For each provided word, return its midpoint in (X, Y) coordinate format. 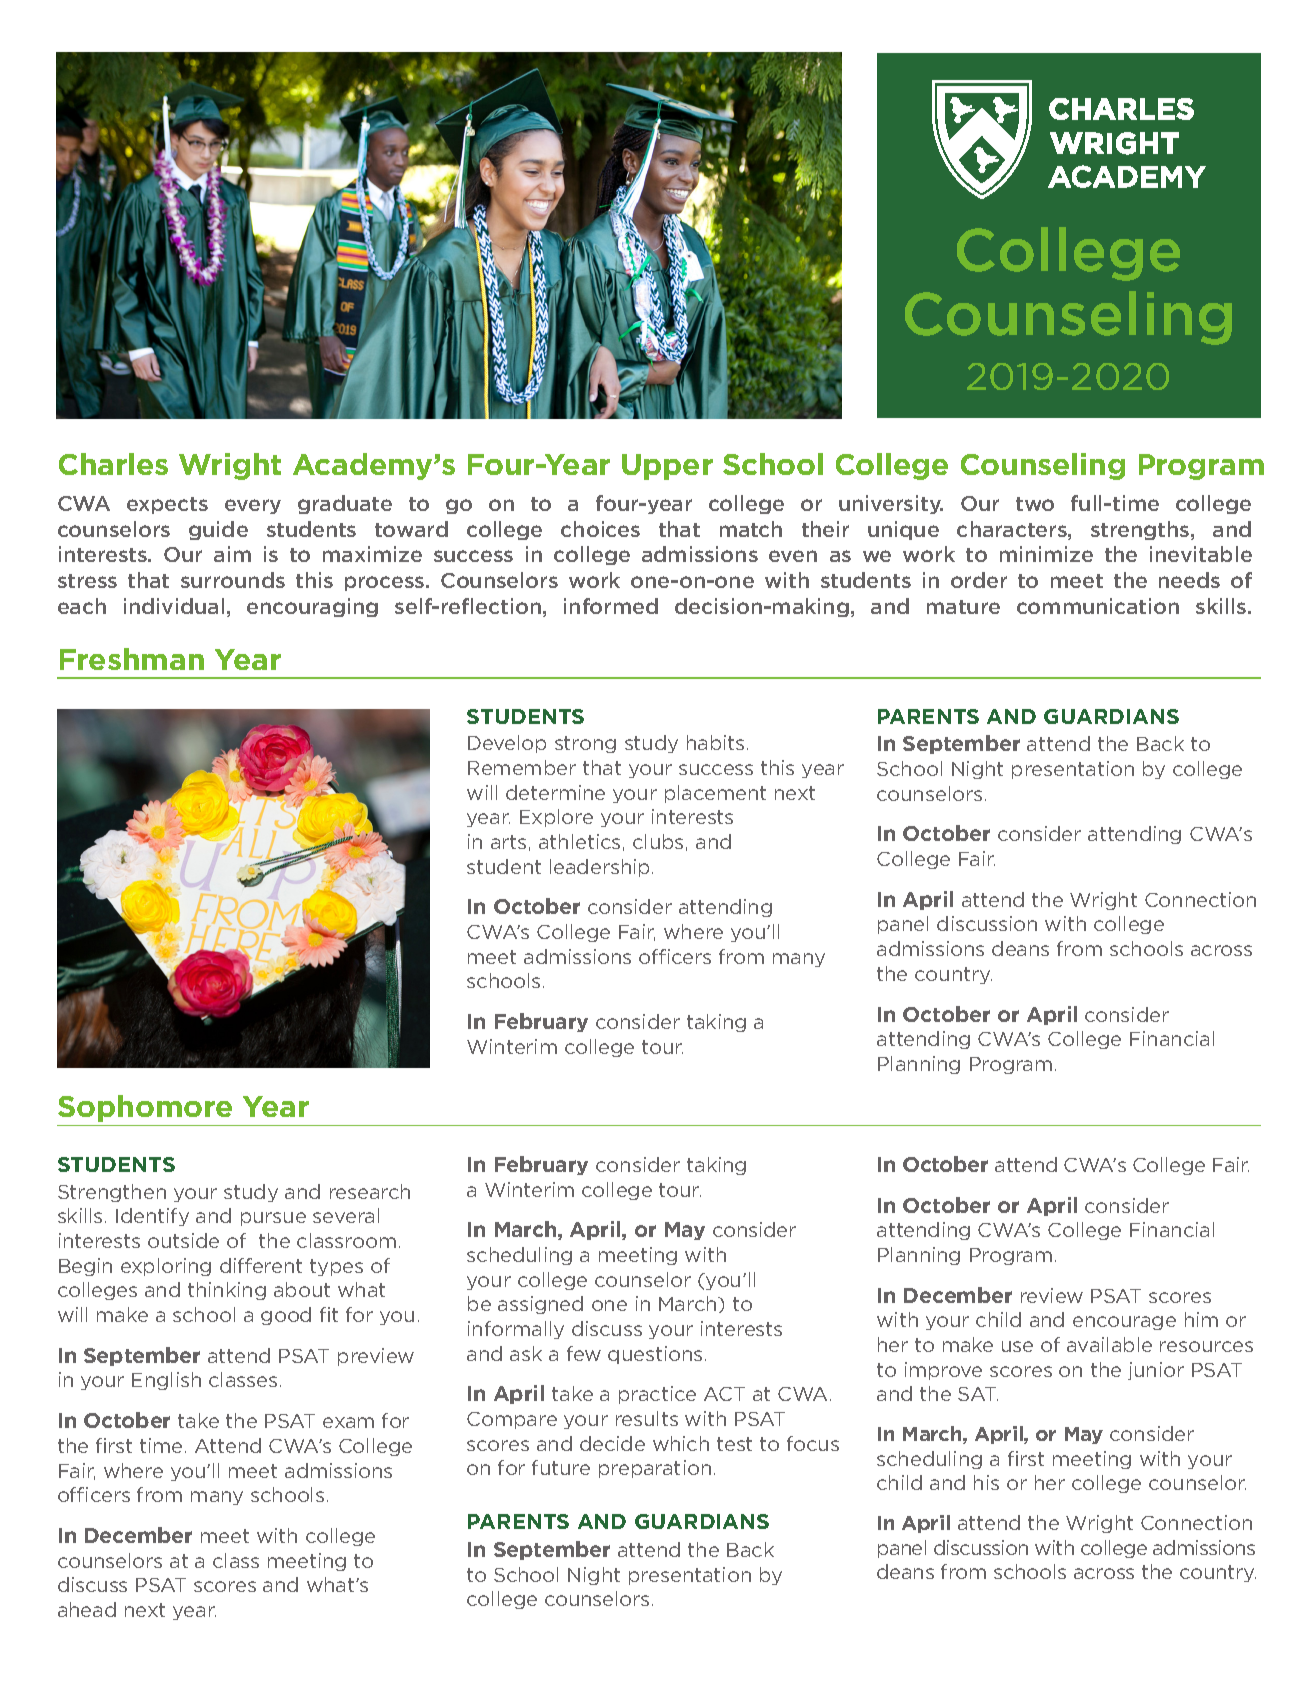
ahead (87, 1609)
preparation (655, 1469)
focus (813, 1443)
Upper (667, 467)
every (253, 506)
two (1035, 504)
